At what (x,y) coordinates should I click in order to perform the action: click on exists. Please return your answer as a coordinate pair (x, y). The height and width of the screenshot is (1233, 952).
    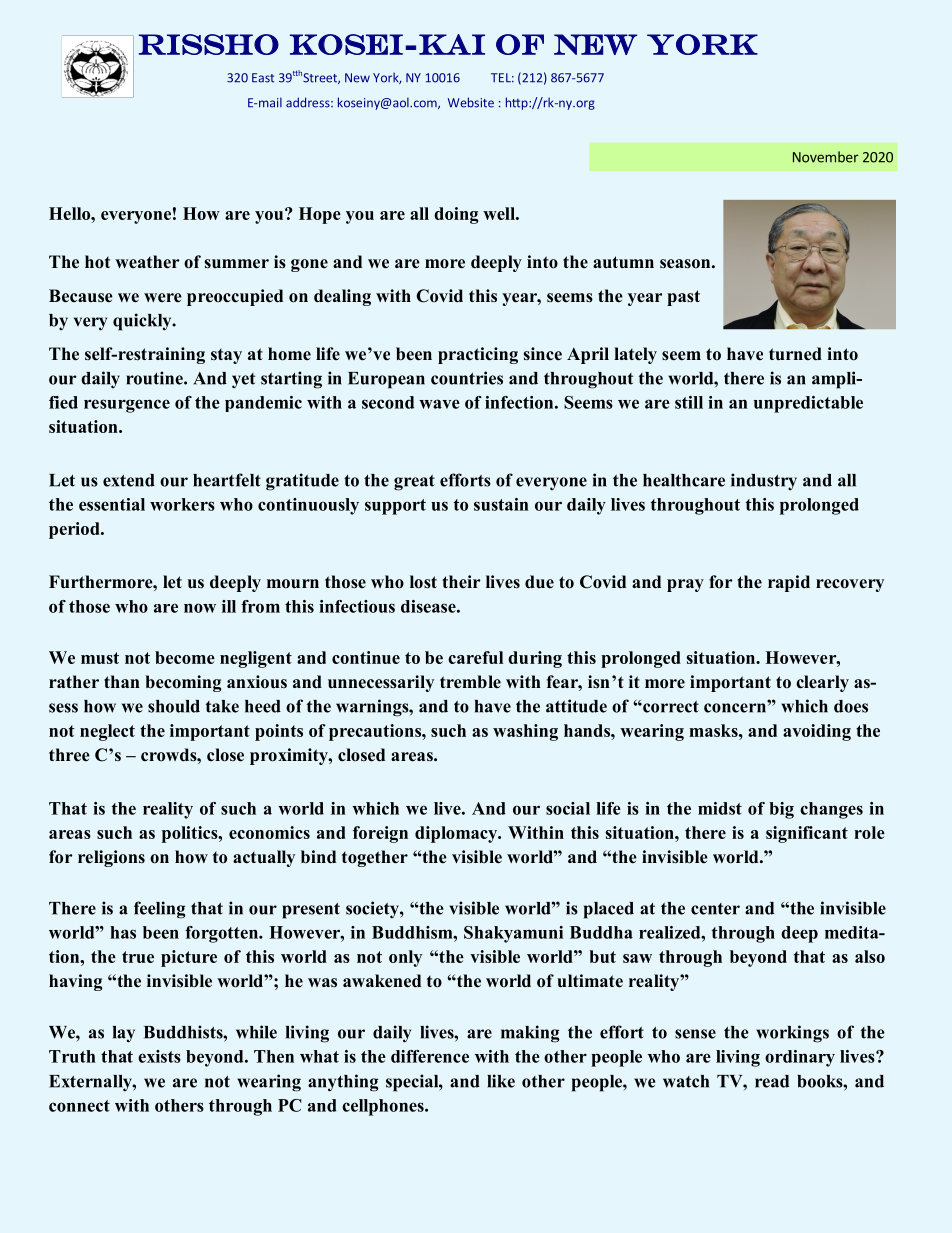
    Looking at the image, I should click on (159, 1056).
